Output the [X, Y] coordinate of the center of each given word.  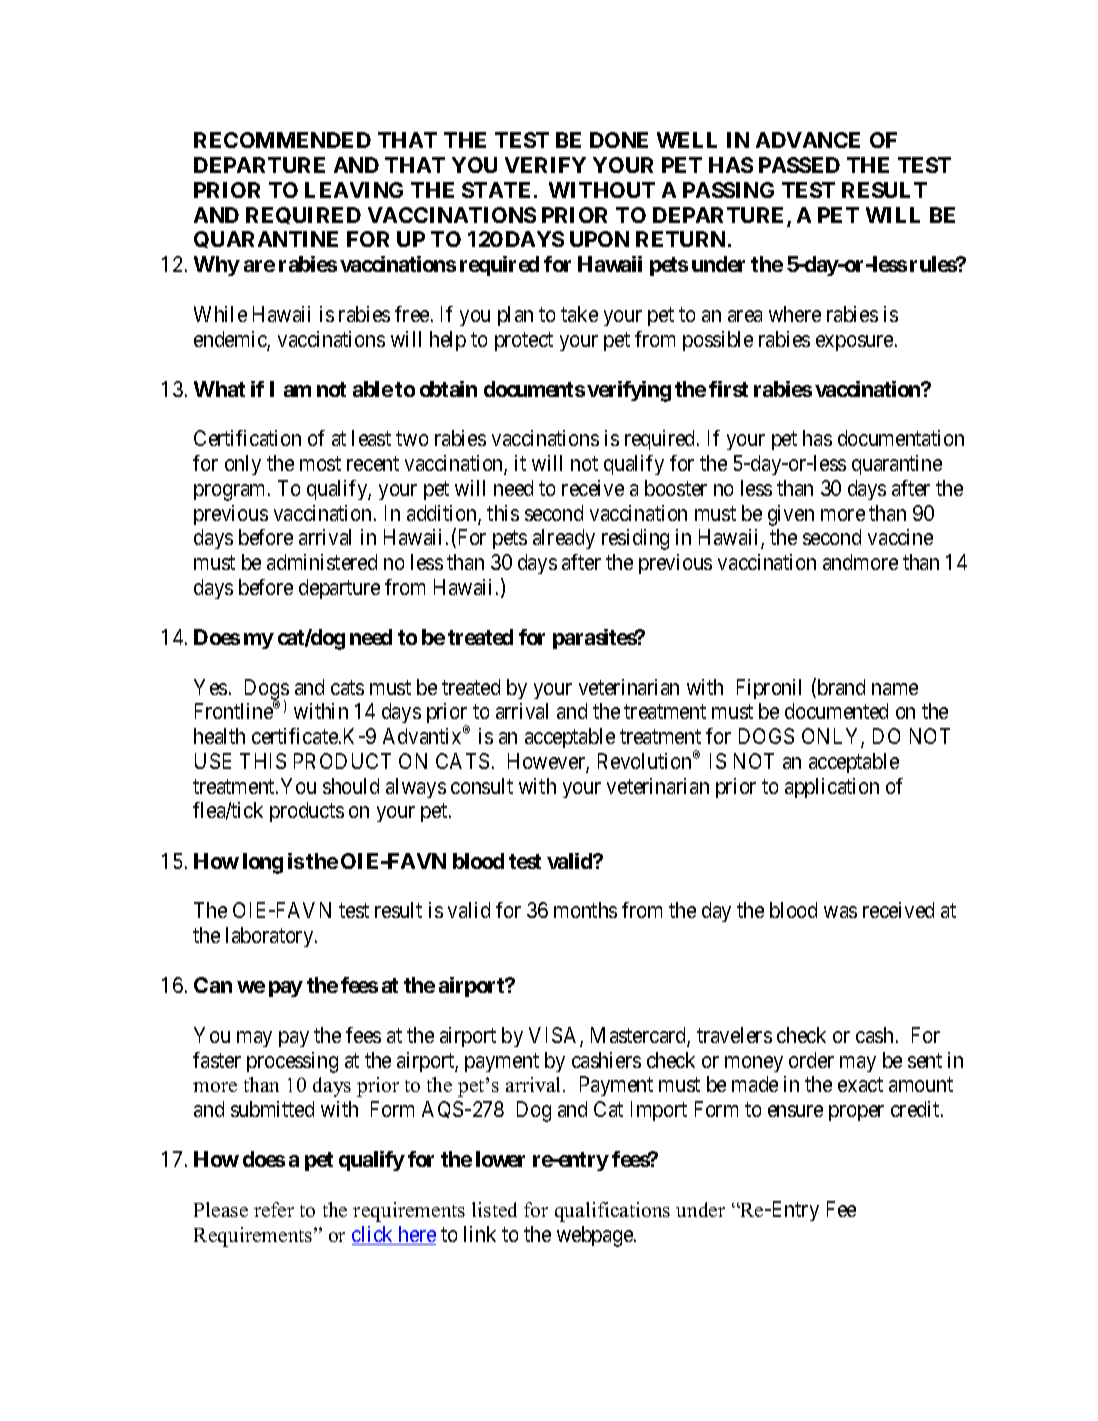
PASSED [799, 165]
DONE [619, 140]
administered [322, 562]
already [564, 539]
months [585, 910]
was [840, 912]
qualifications [612, 1212]
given [791, 515]
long [263, 863]
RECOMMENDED [282, 140]
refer [274, 1209]
